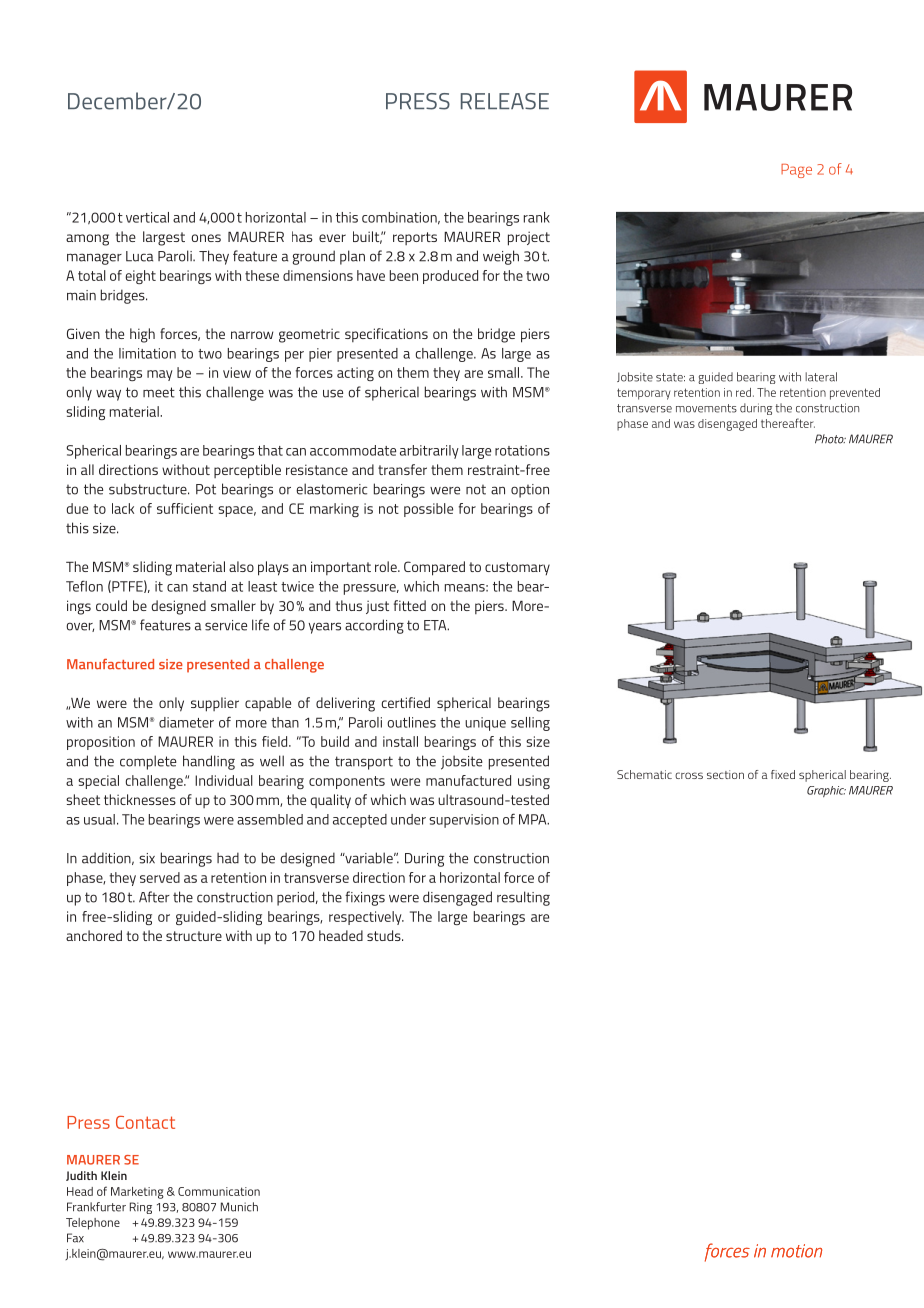 The width and height of the image is (924, 1308). Describe the element at coordinates (147, 217) in the image. I see `vertical` at that location.
